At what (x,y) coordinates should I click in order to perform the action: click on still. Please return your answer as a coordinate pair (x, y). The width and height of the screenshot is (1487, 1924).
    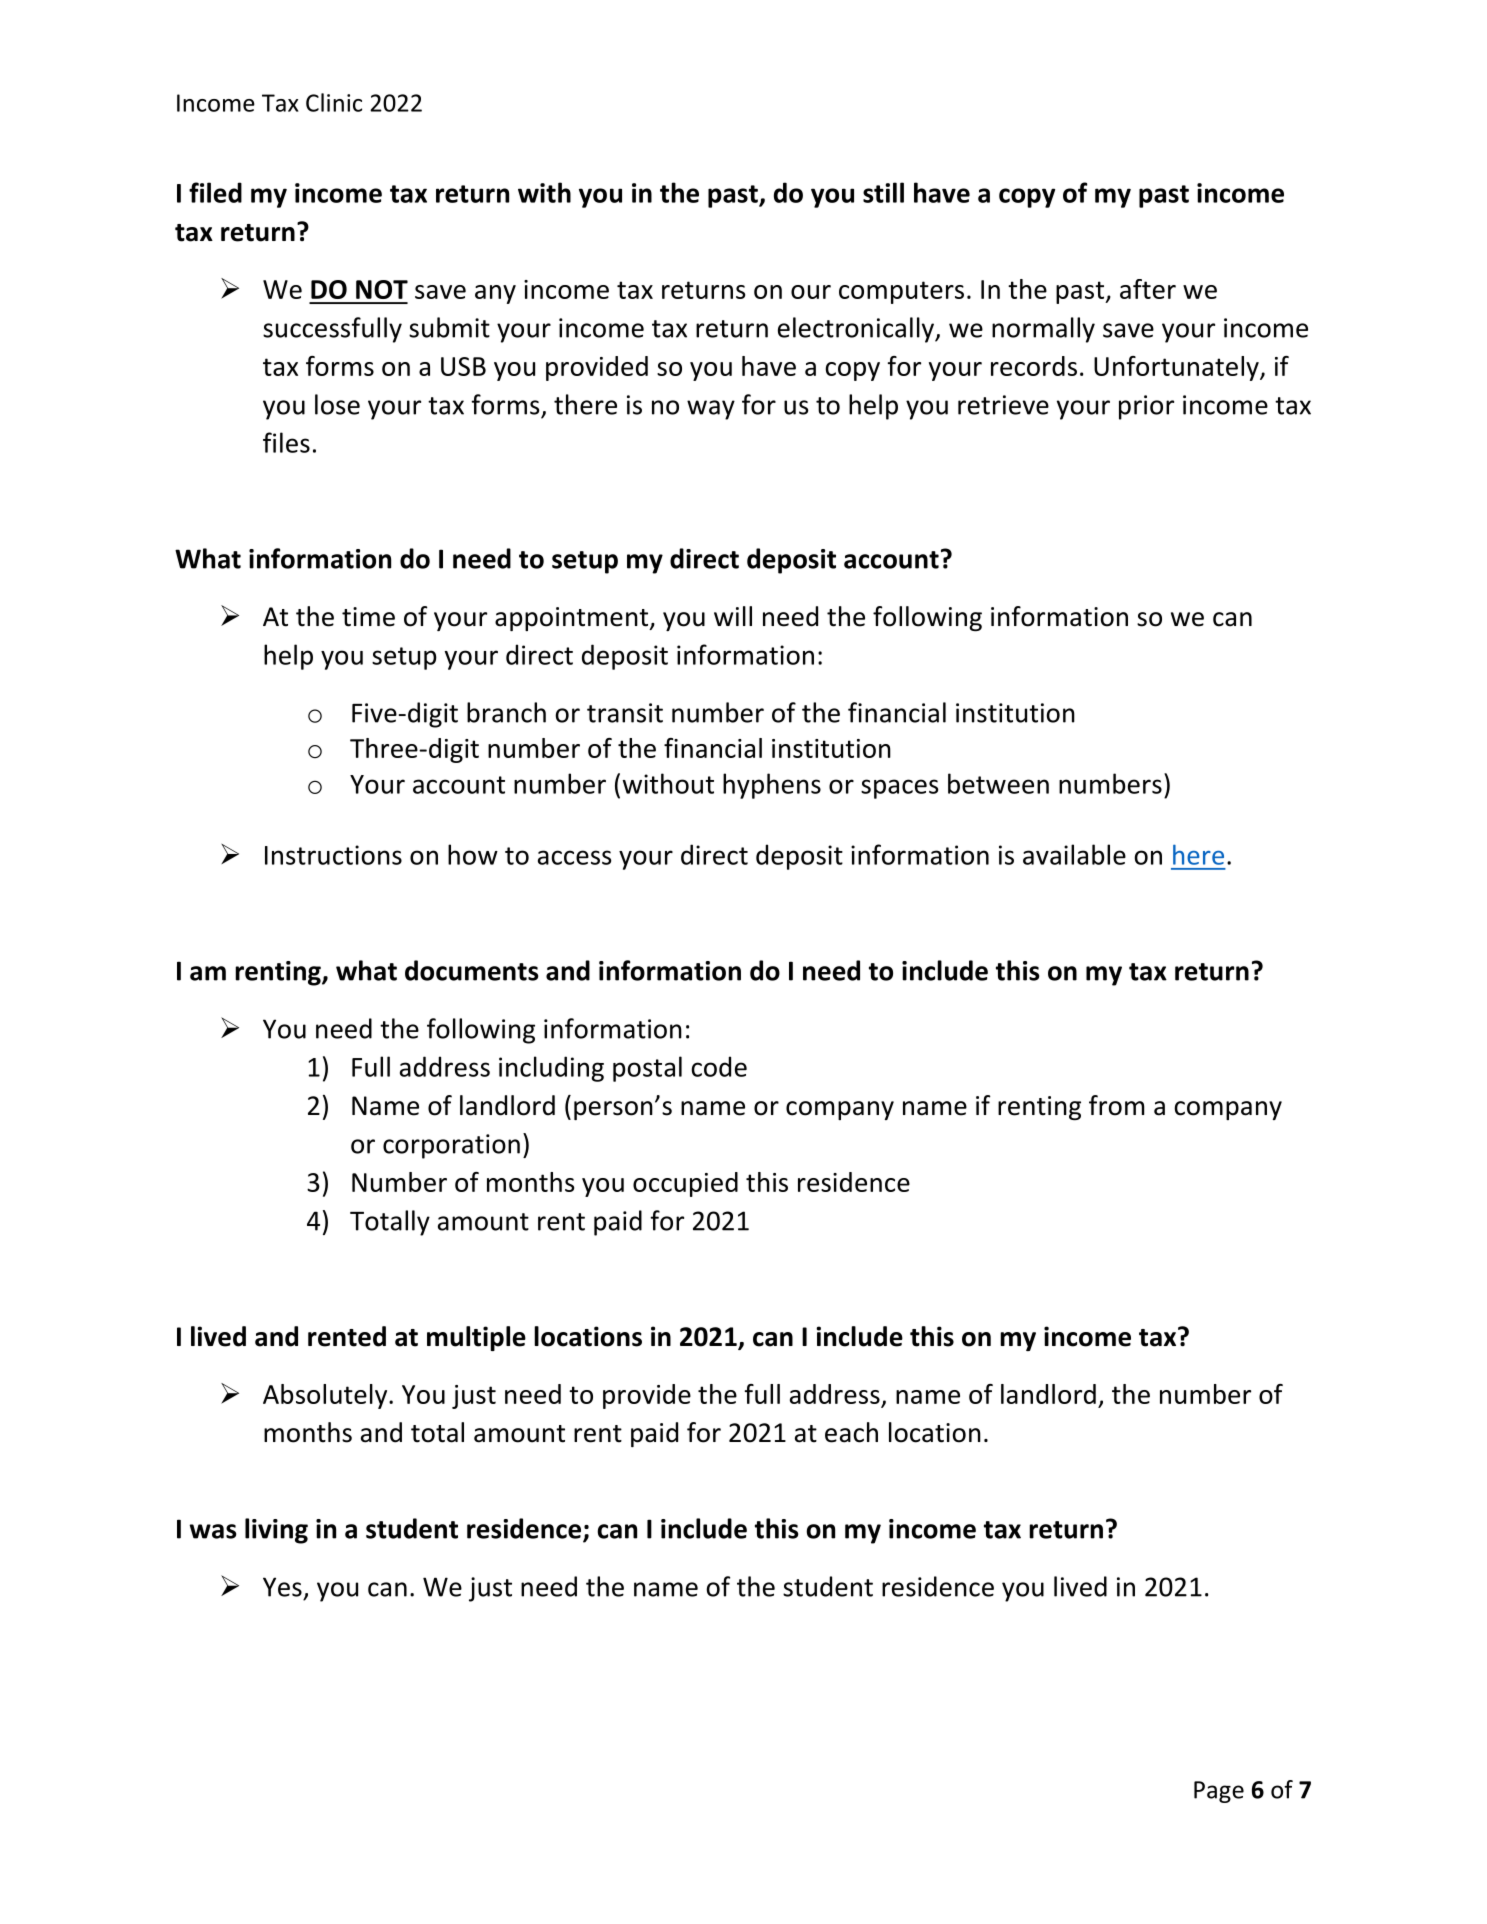
    Looking at the image, I should click on (883, 192).
